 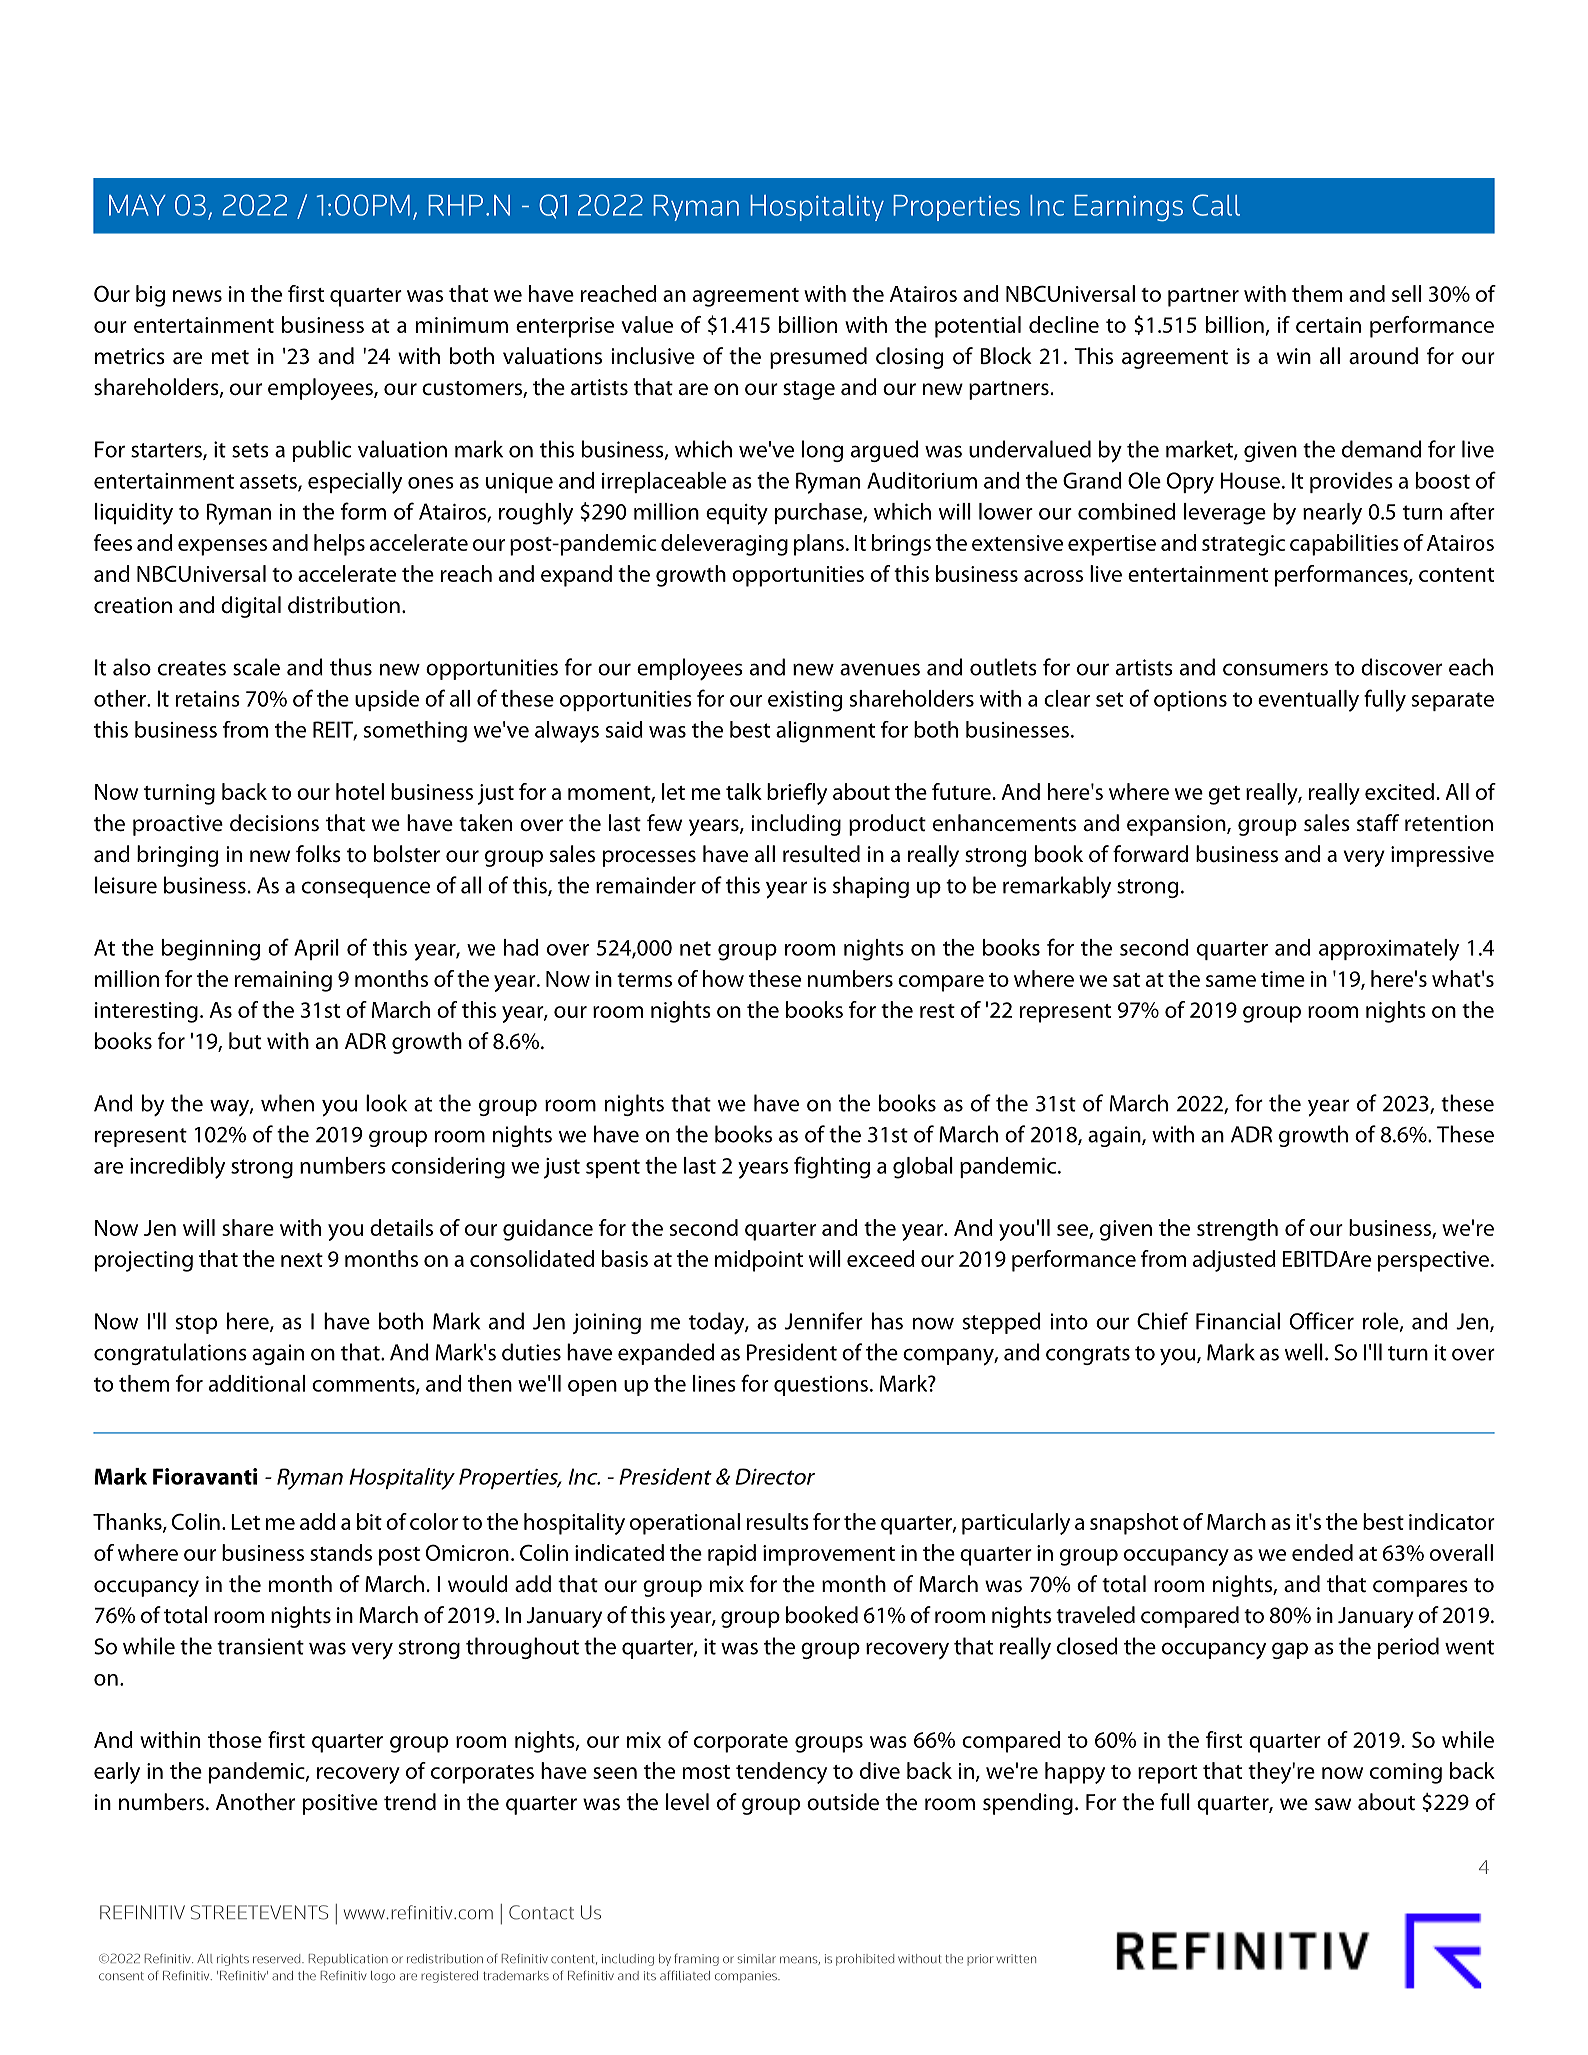 I want to click on certain, so click(x=1328, y=325).
